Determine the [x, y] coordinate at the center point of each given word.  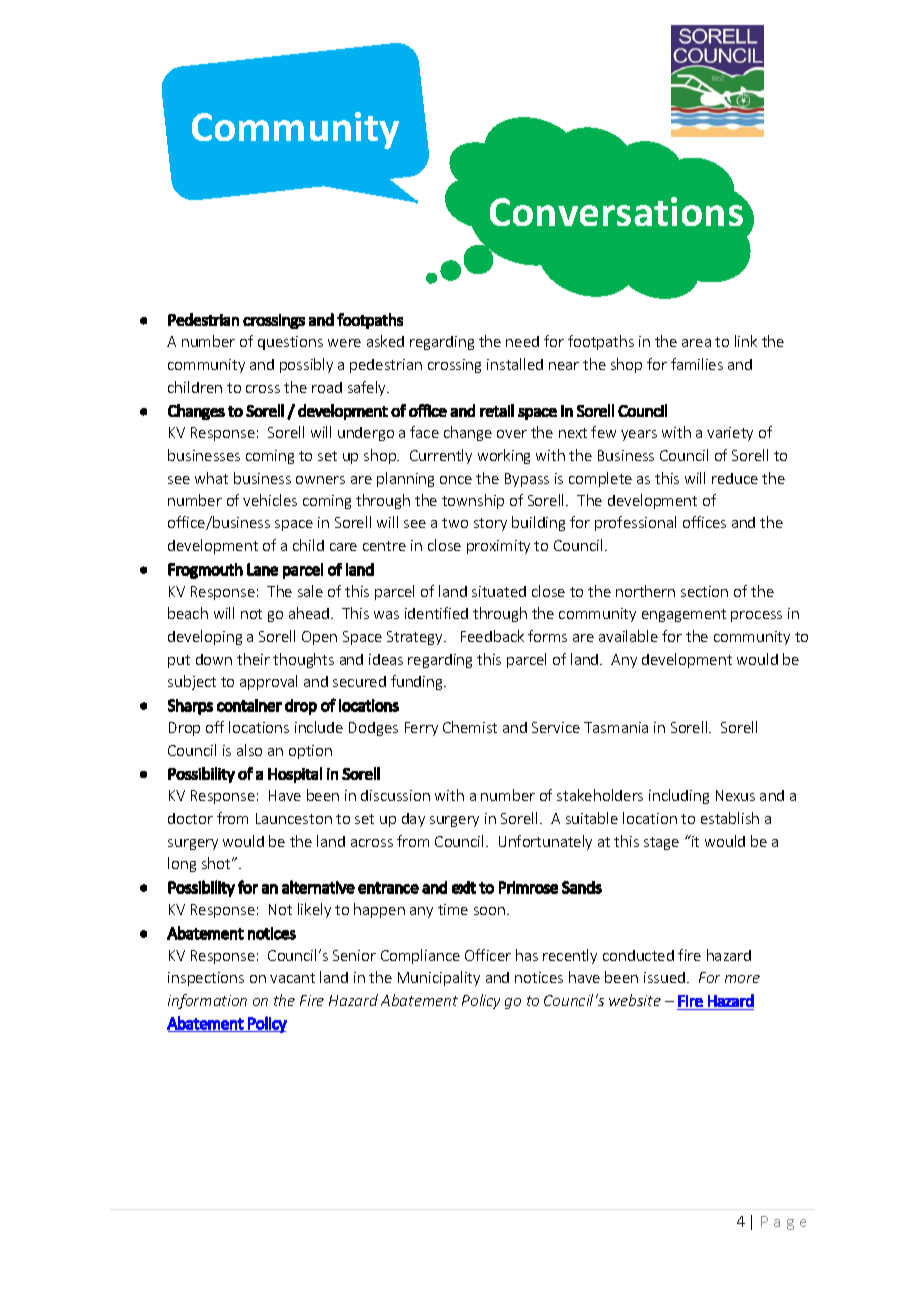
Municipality [439, 978]
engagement [684, 615]
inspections [206, 979]
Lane [262, 569]
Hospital [295, 775]
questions [290, 343]
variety [730, 434]
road [327, 387]
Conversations [617, 210]
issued [666, 977]
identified [436, 613]
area [696, 343]
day [413, 820]
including [679, 796]
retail [497, 410]
